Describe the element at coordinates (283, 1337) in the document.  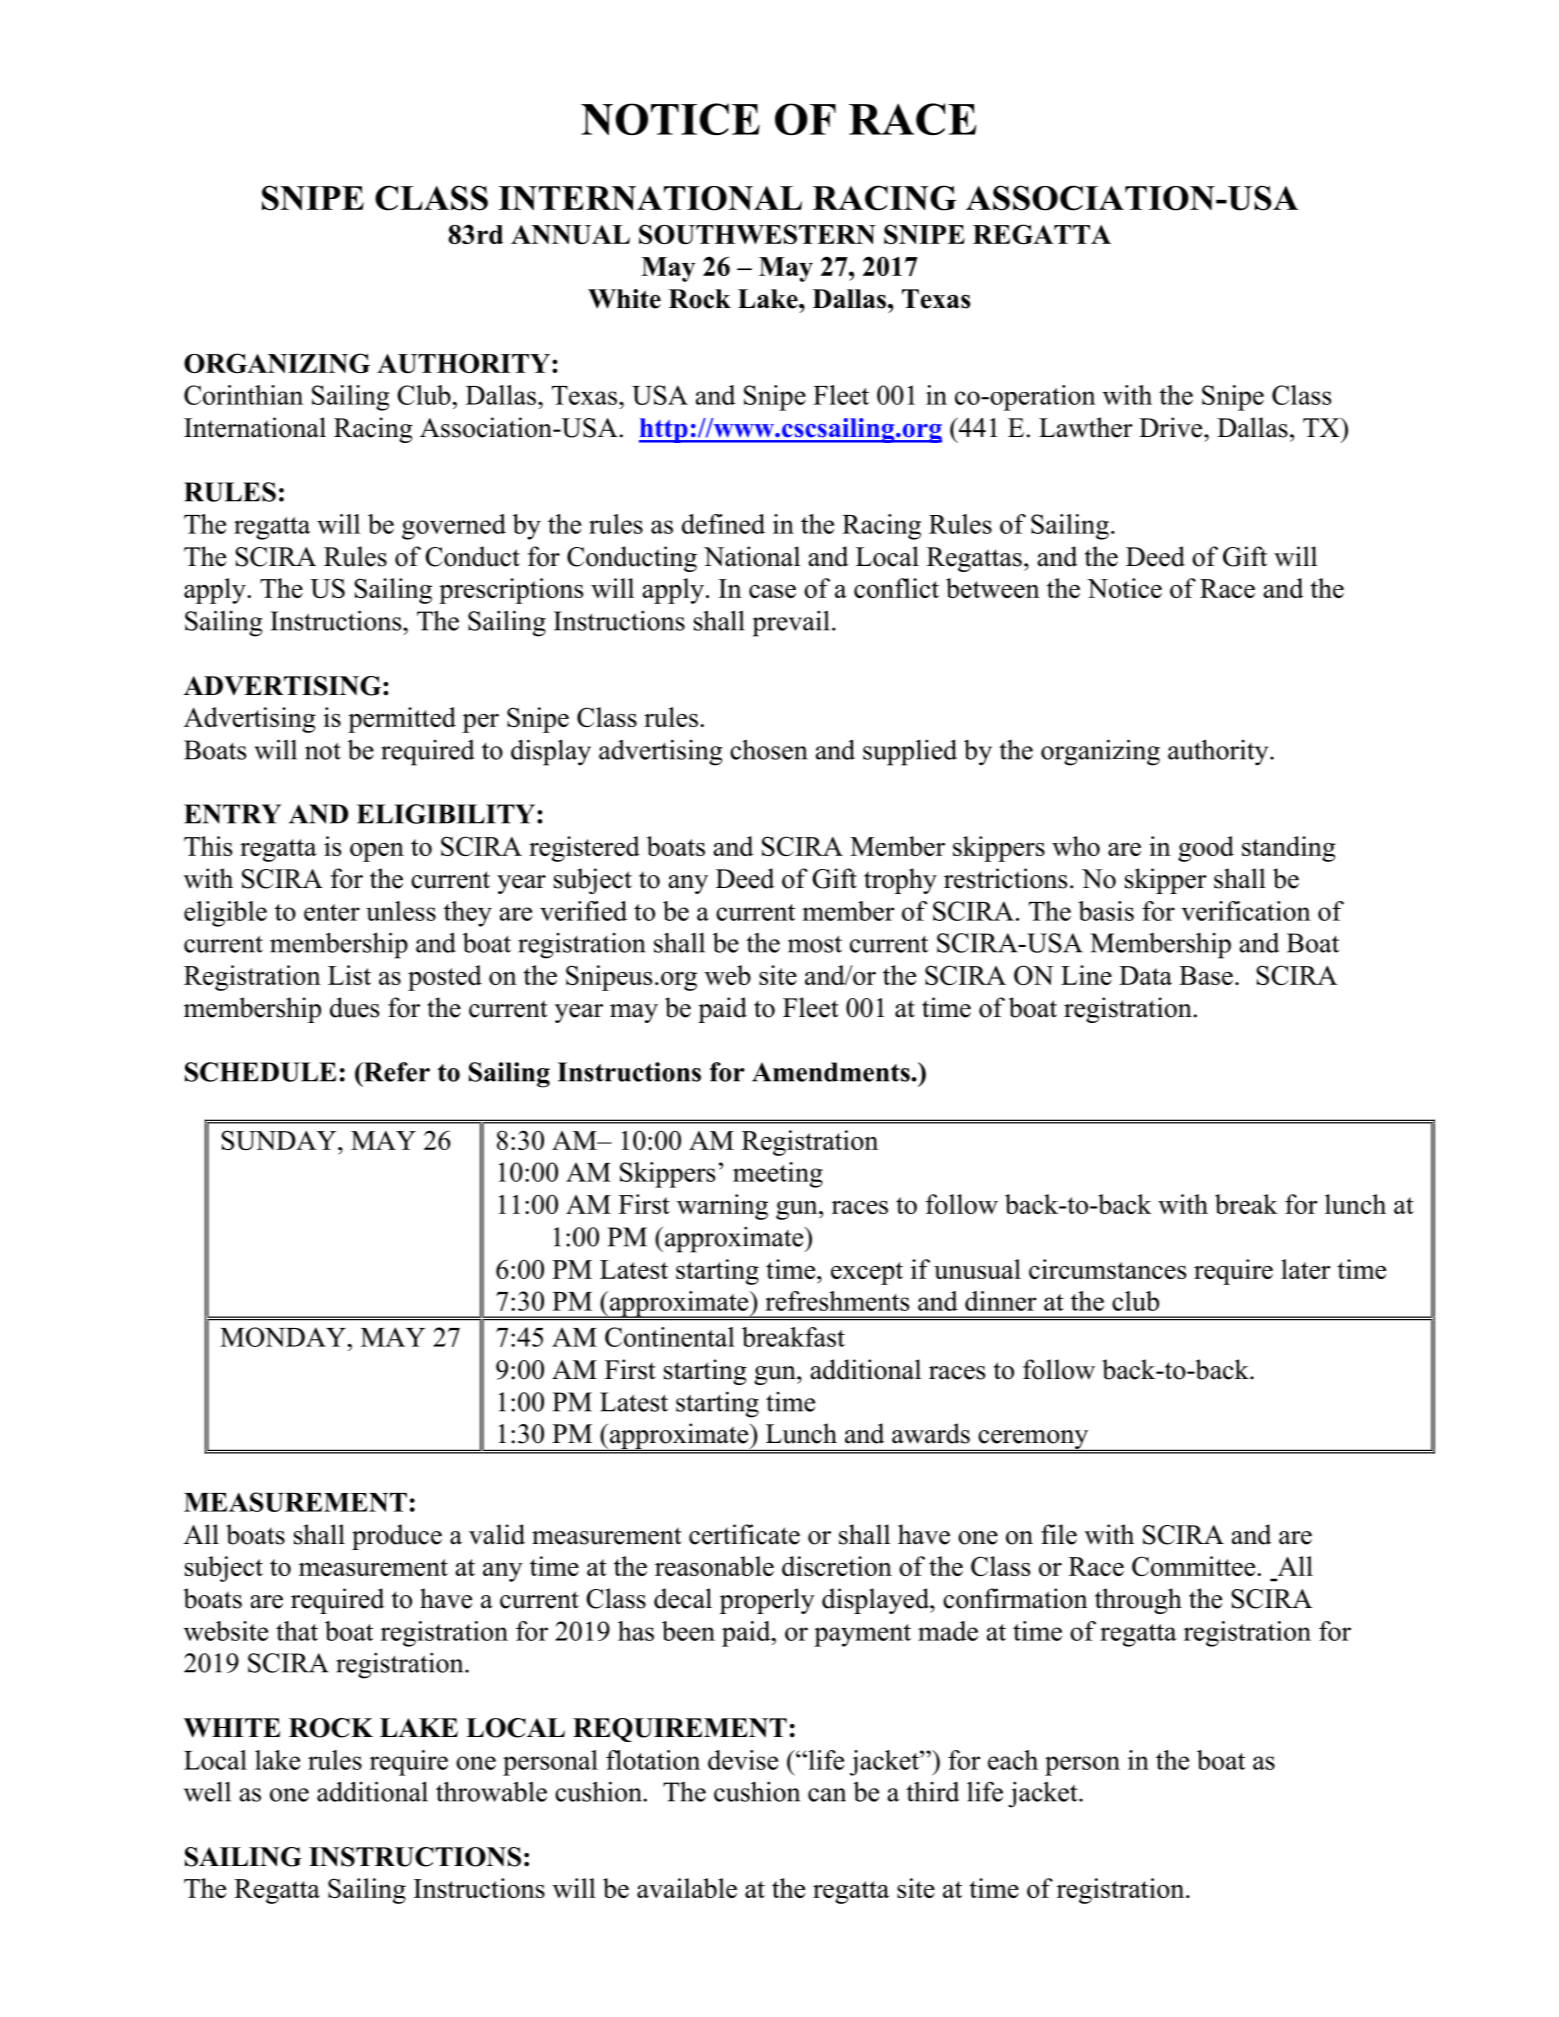
I see `MONDAY` at that location.
